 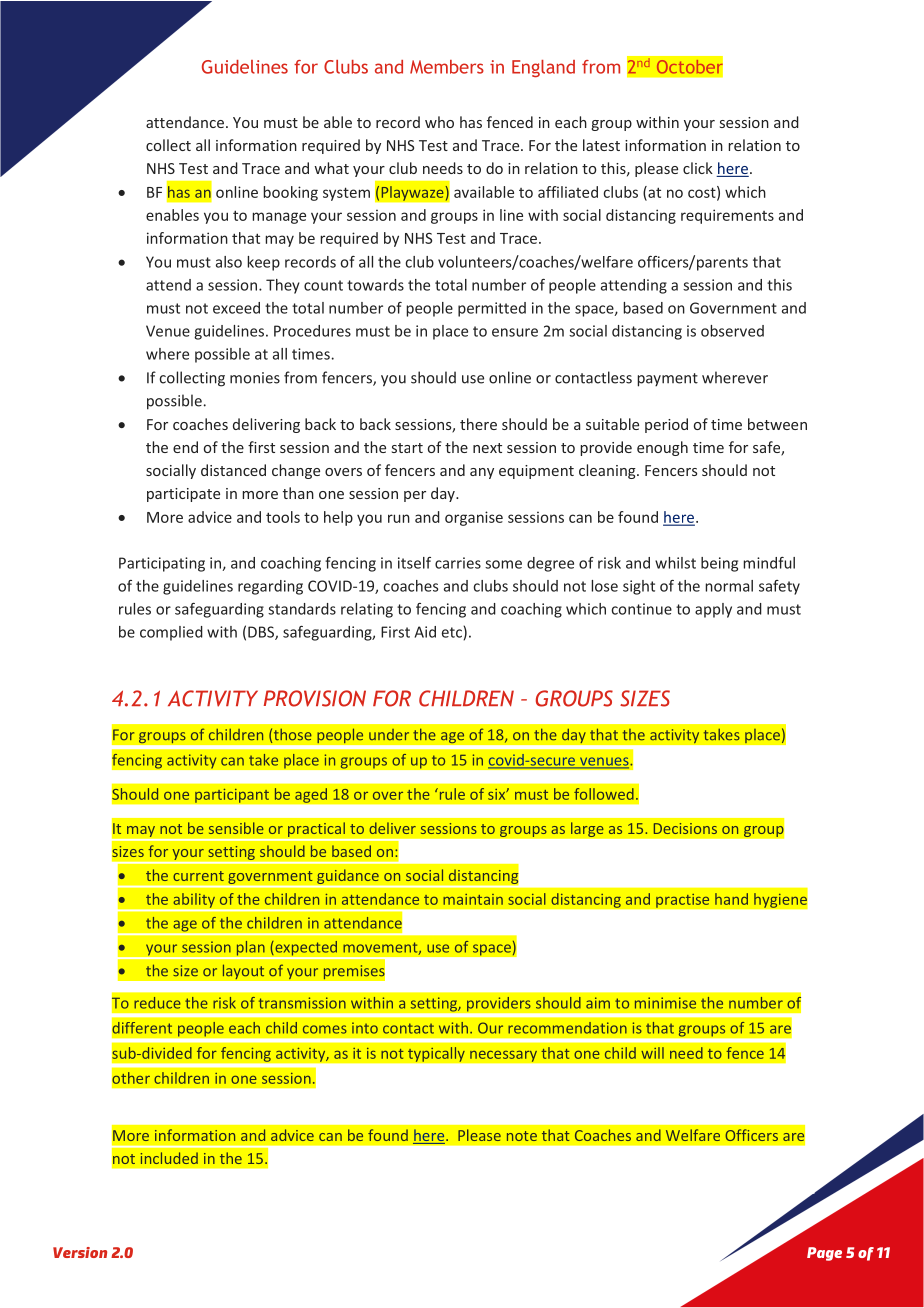 I want to click on who, so click(x=439, y=122).
